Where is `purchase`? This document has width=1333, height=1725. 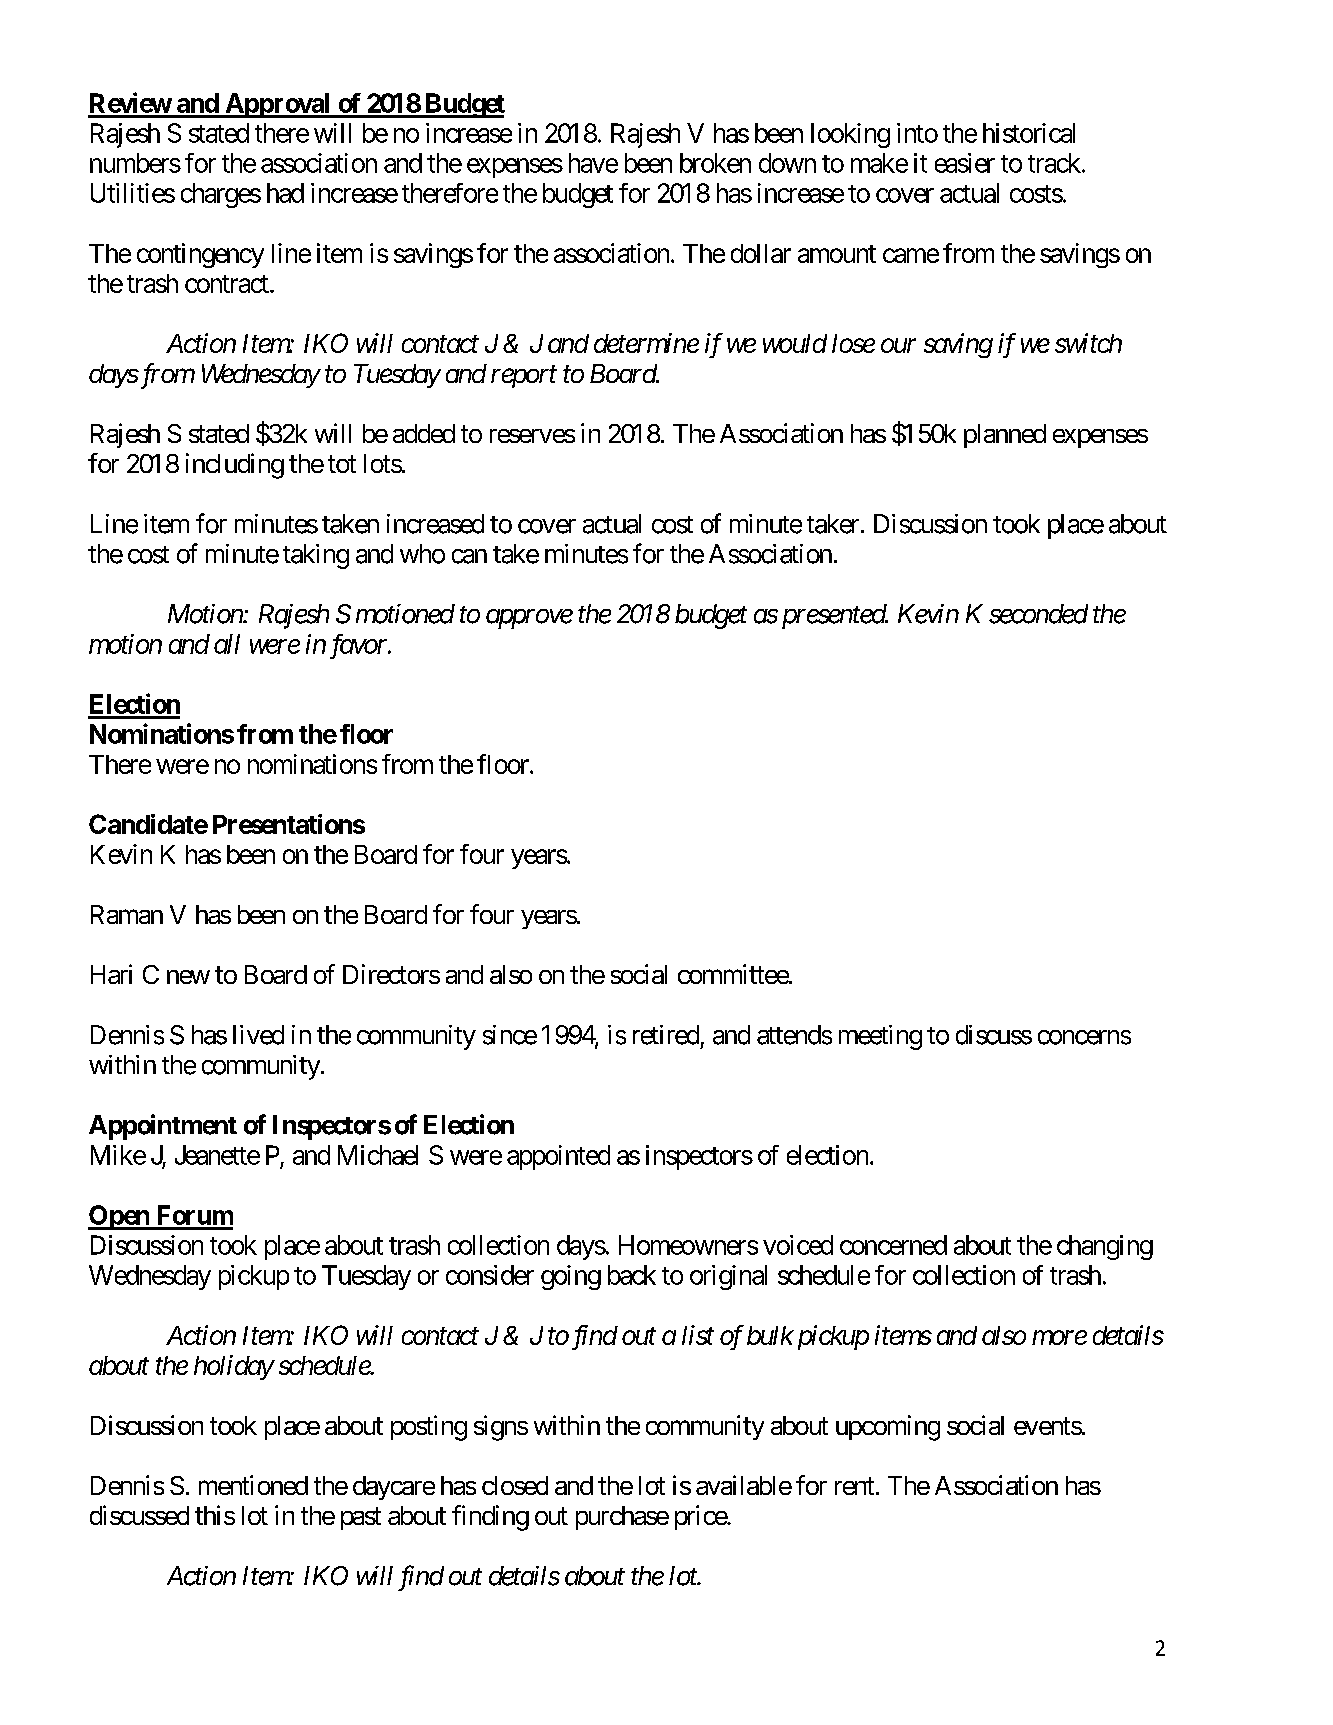
purchase is located at coordinates (622, 1518).
